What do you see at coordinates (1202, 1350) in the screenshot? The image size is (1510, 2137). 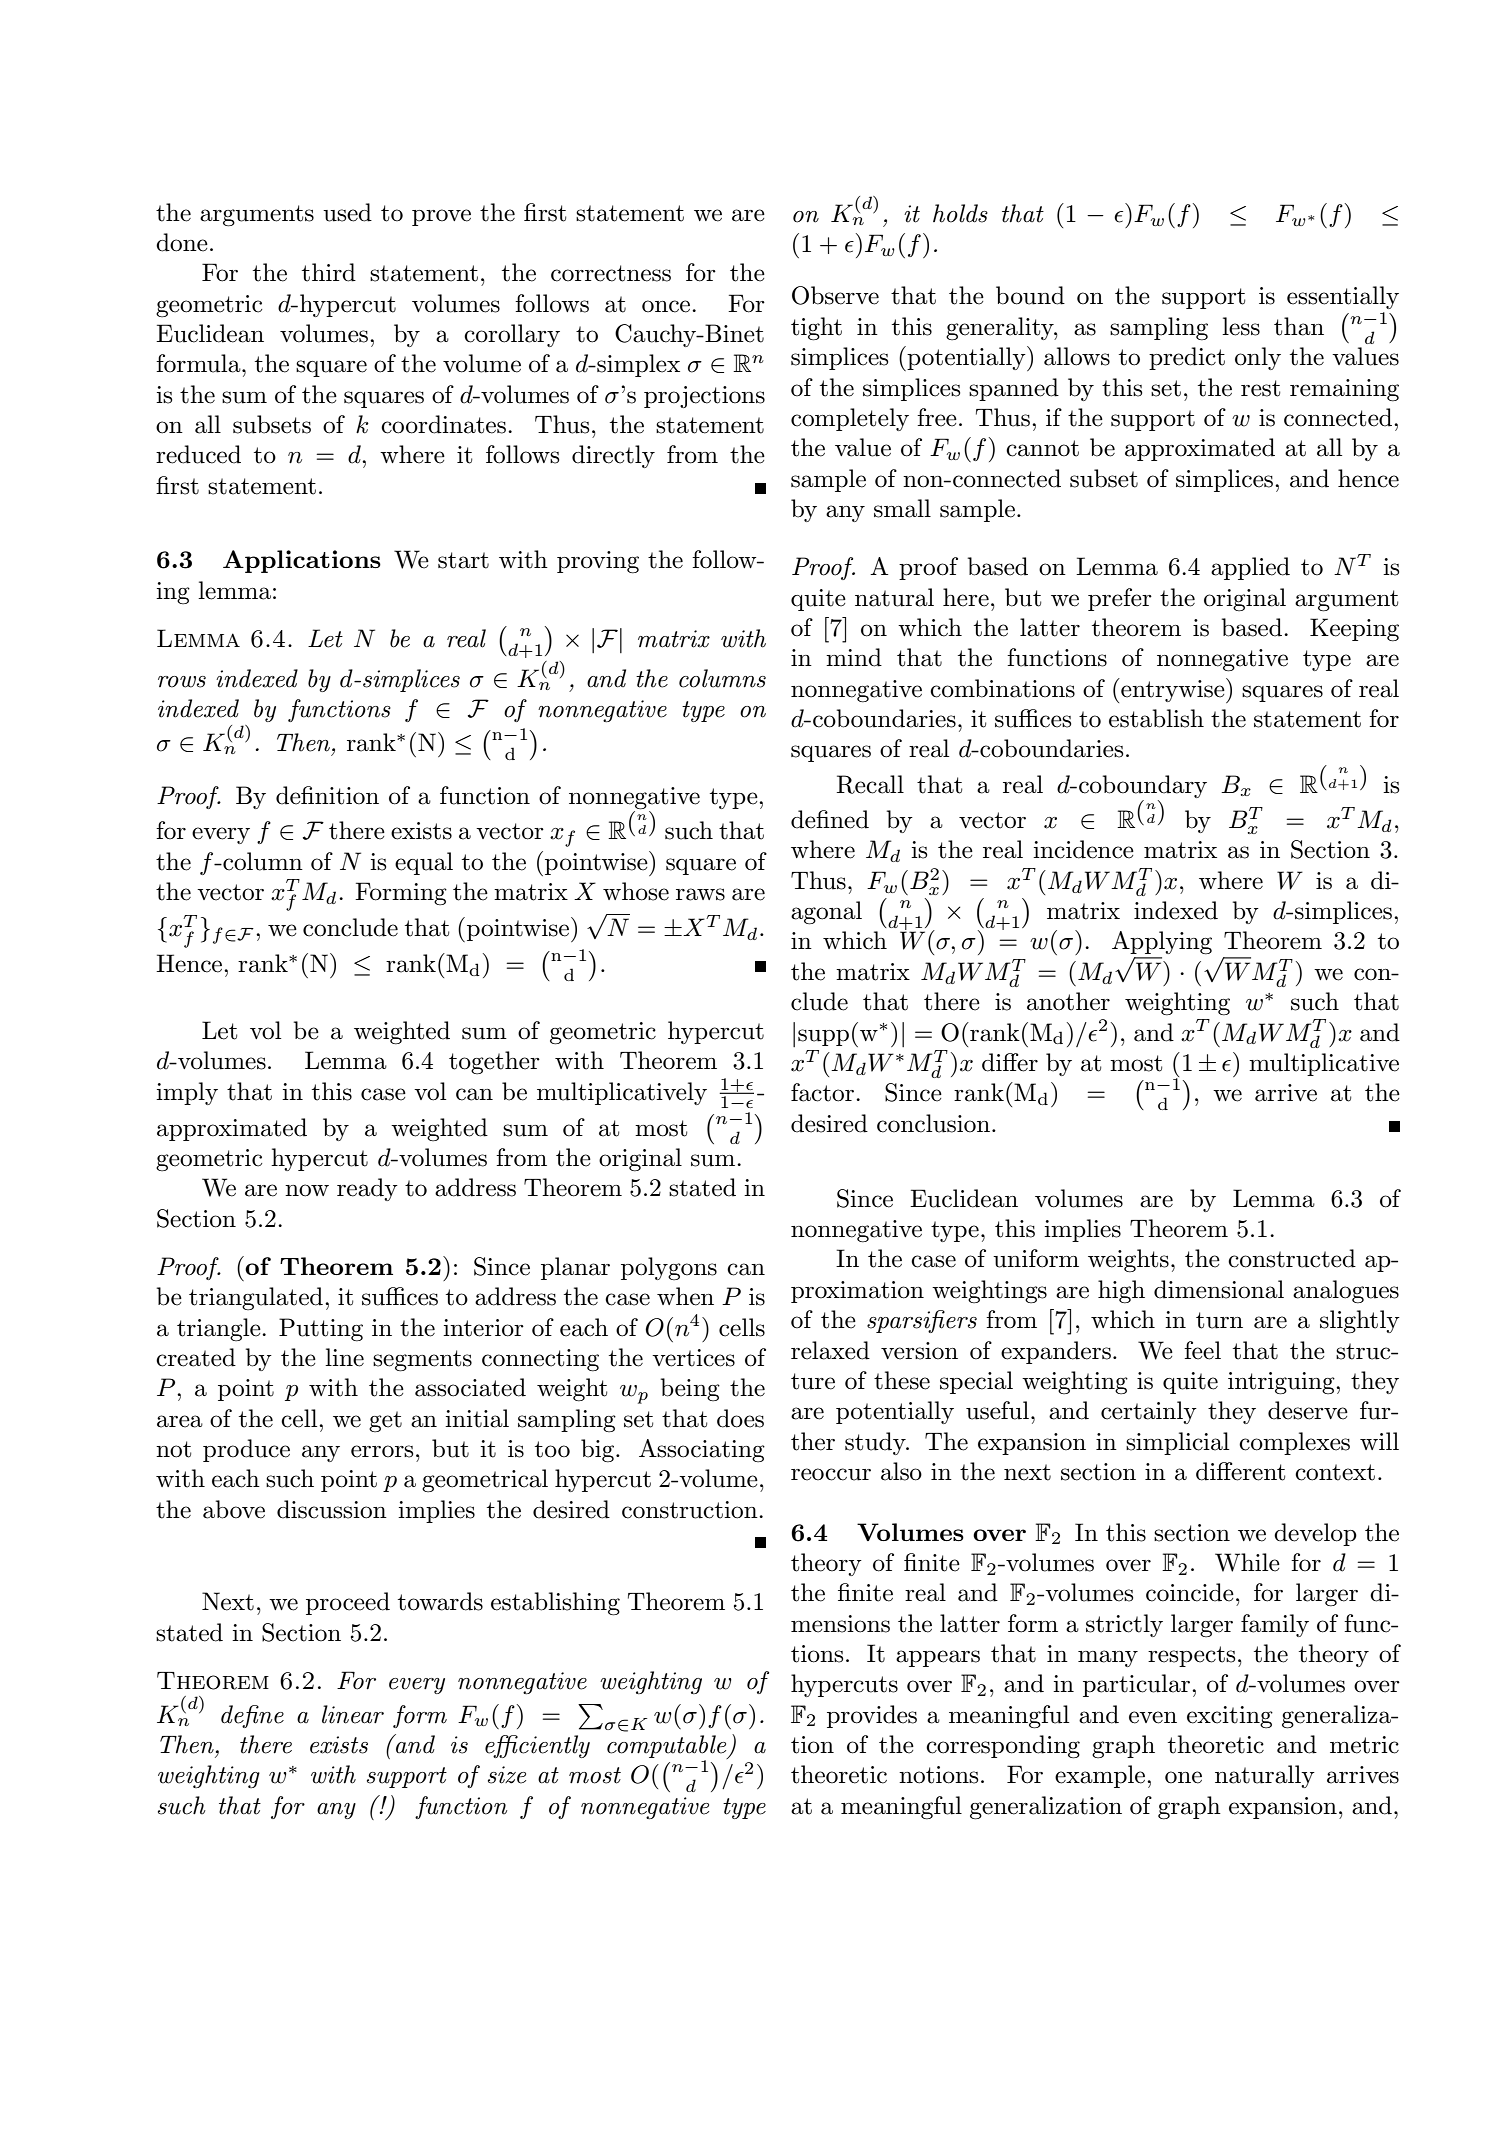 I see `feel` at bounding box center [1202, 1350].
